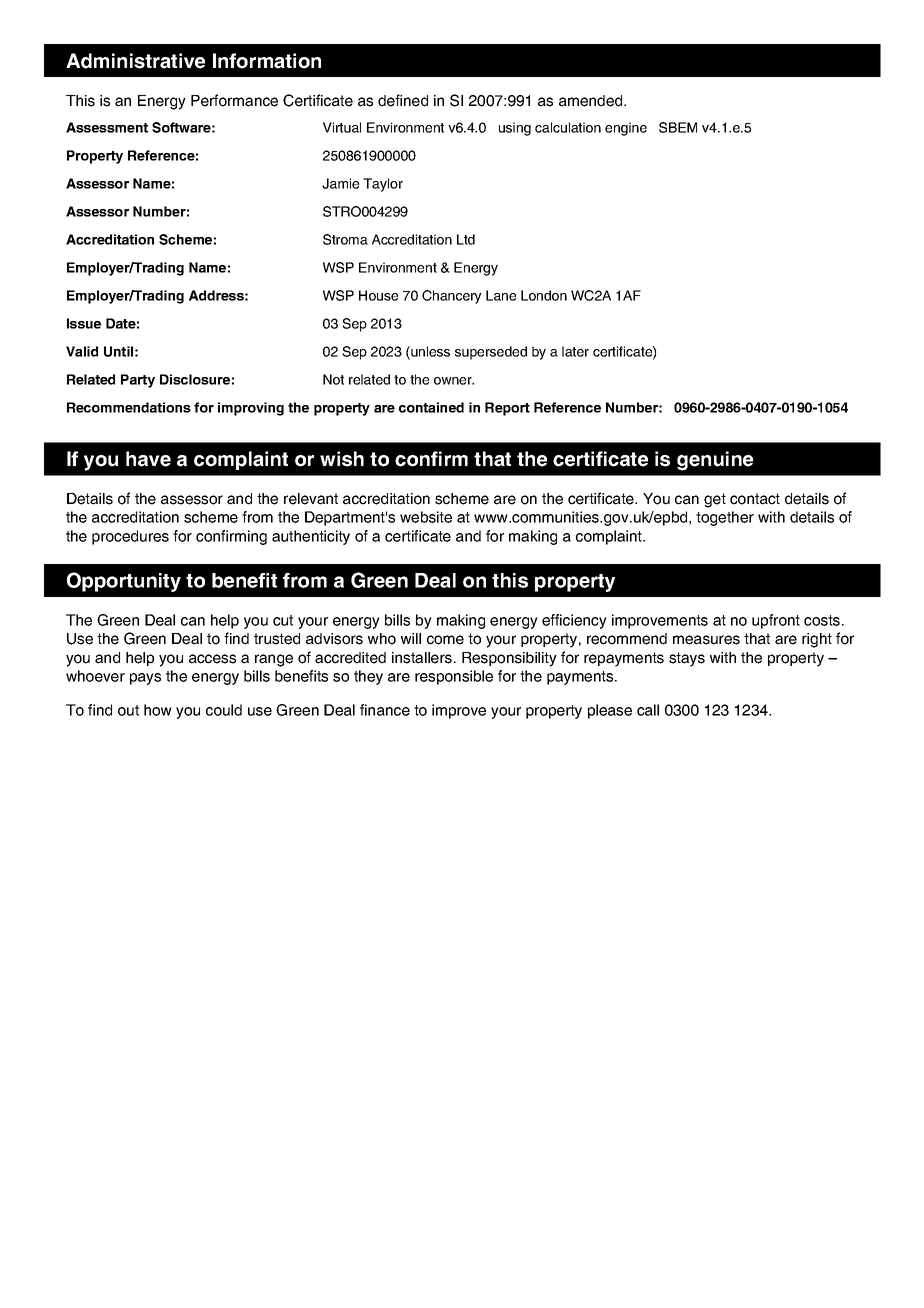 The image size is (924, 1308). Describe the element at coordinates (725, 518) in the image. I see `together` at that location.
